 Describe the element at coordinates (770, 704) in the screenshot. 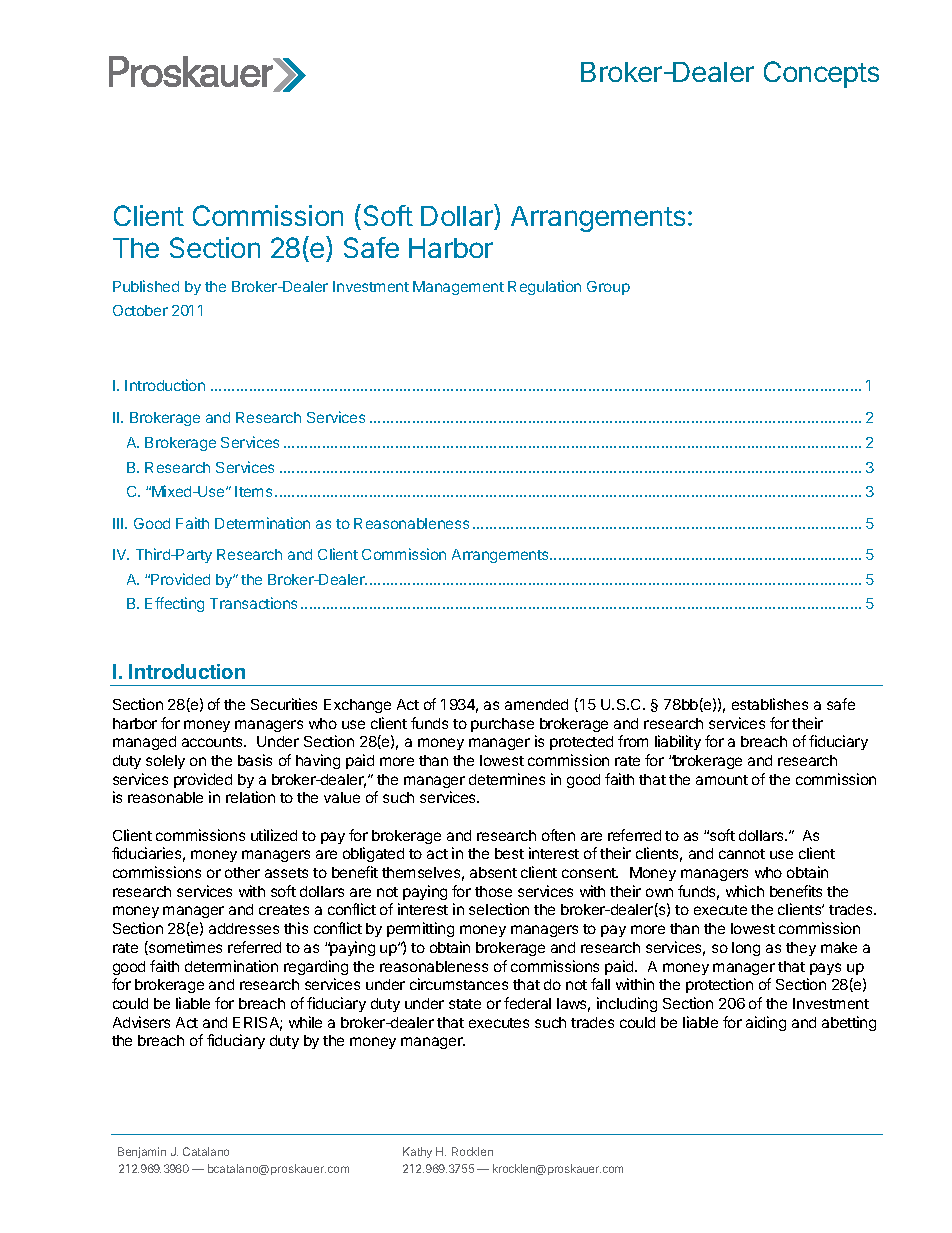

I see `establishes` at that location.
